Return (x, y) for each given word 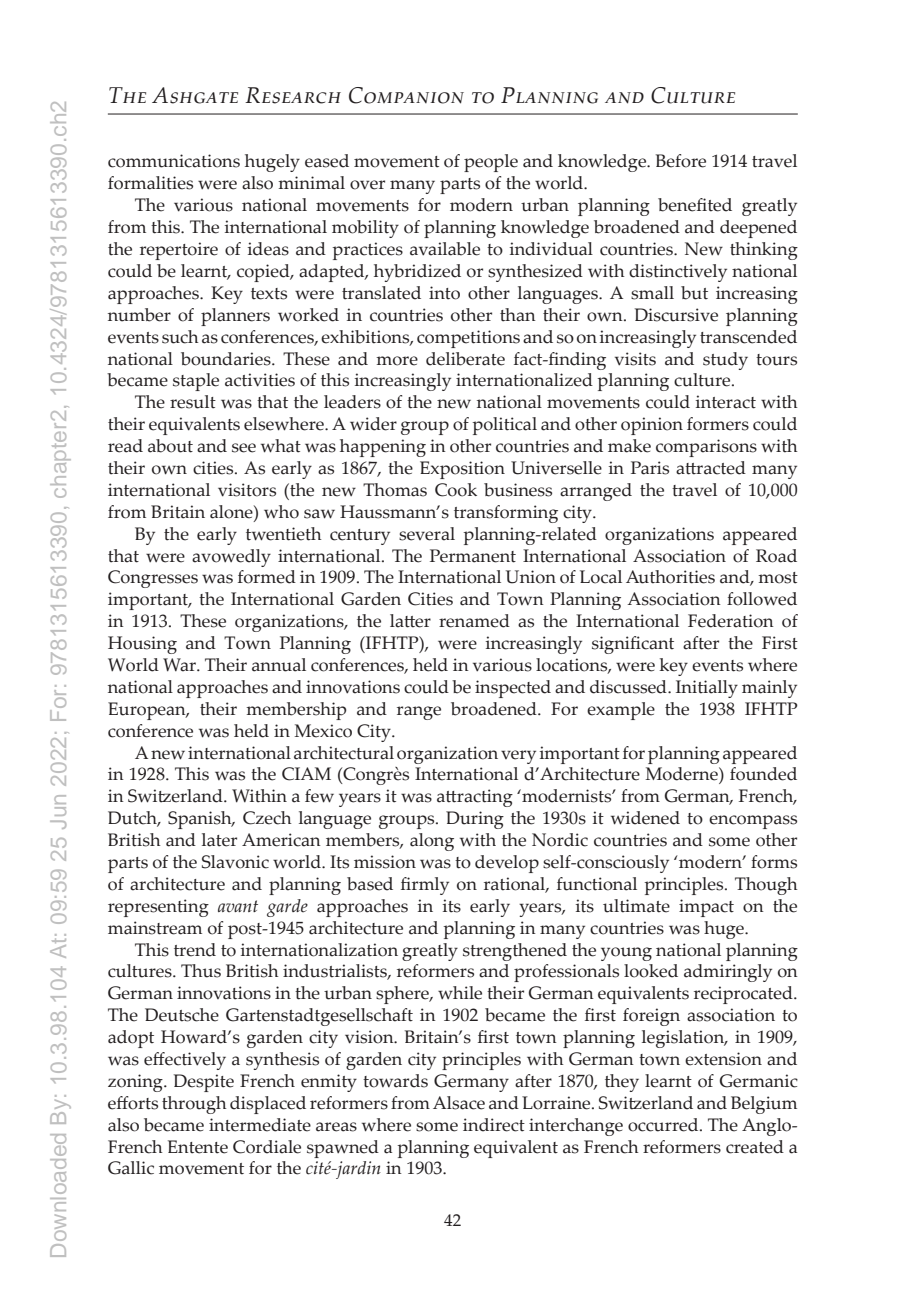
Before (681, 161)
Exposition (462, 470)
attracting (475, 798)
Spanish (201, 820)
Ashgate (195, 95)
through (194, 1105)
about (170, 446)
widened (645, 818)
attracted (711, 468)
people (491, 163)
